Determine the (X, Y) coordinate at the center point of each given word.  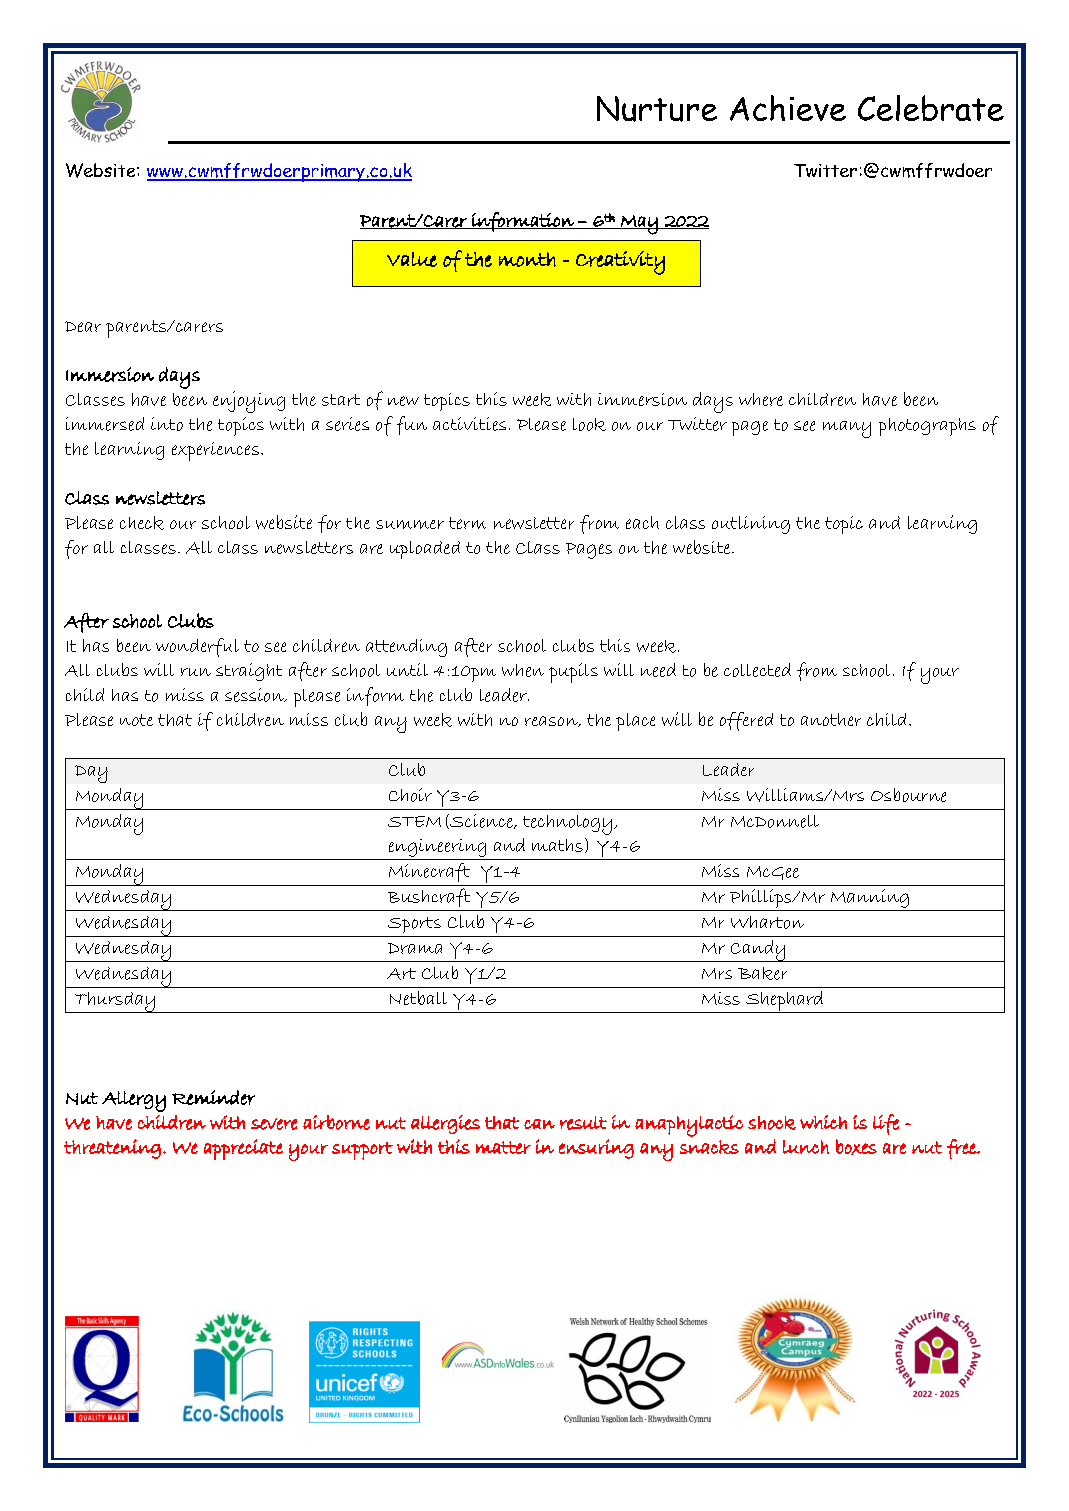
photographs (927, 427)
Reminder (213, 1097)
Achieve (788, 108)
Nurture (657, 109)
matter (503, 1147)
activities (469, 424)
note (136, 720)
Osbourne (908, 795)
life (886, 1124)
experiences (215, 451)
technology (567, 825)
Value (412, 259)
